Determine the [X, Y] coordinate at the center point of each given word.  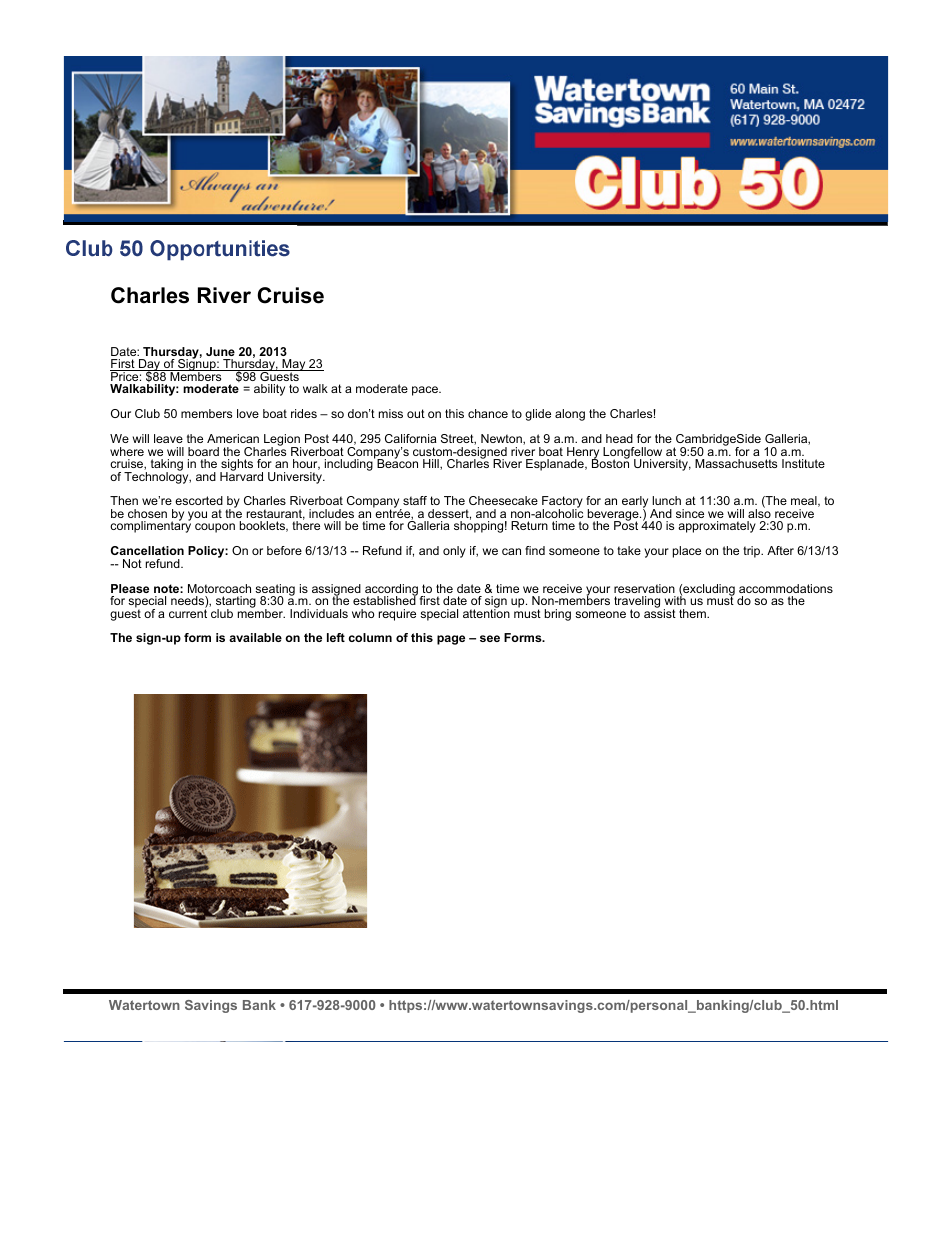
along [570, 415]
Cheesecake [503, 500]
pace [426, 391]
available [255, 637]
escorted [199, 500]
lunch [666, 500]
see [490, 638]
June [220, 351]
